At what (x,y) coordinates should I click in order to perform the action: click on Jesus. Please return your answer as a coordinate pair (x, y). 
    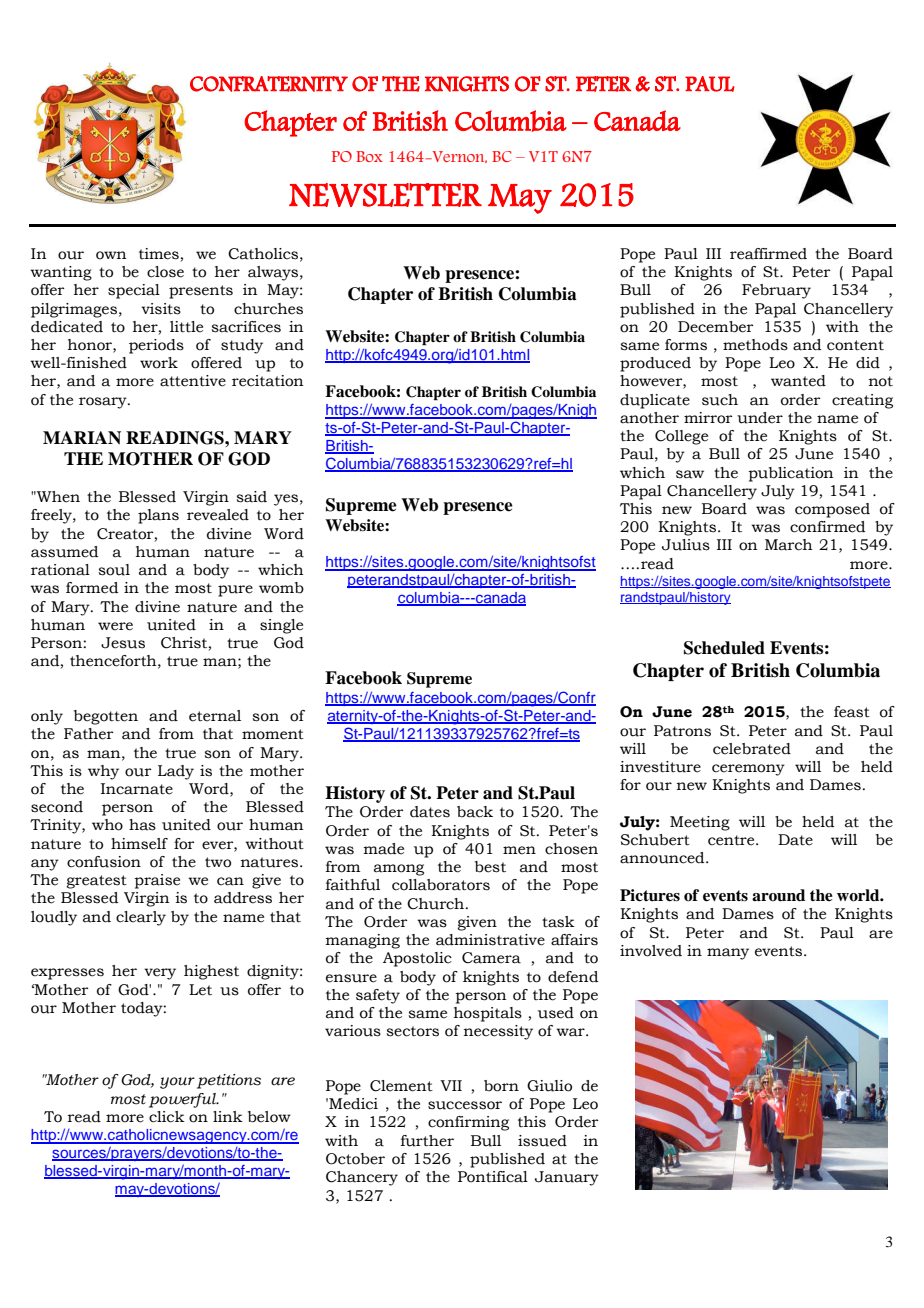
    Looking at the image, I should click on (123, 643).
